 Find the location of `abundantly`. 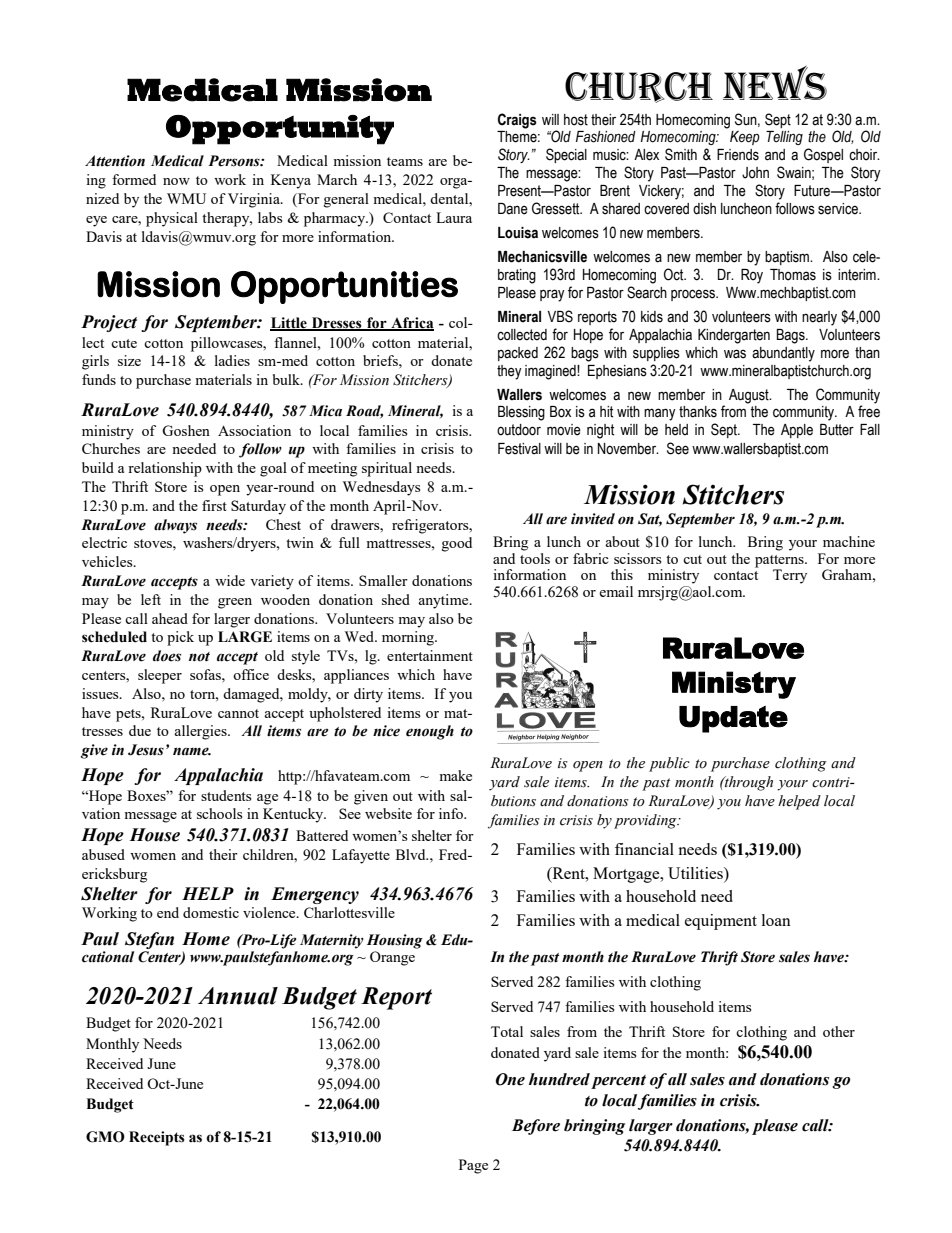

abundantly is located at coordinates (783, 354).
